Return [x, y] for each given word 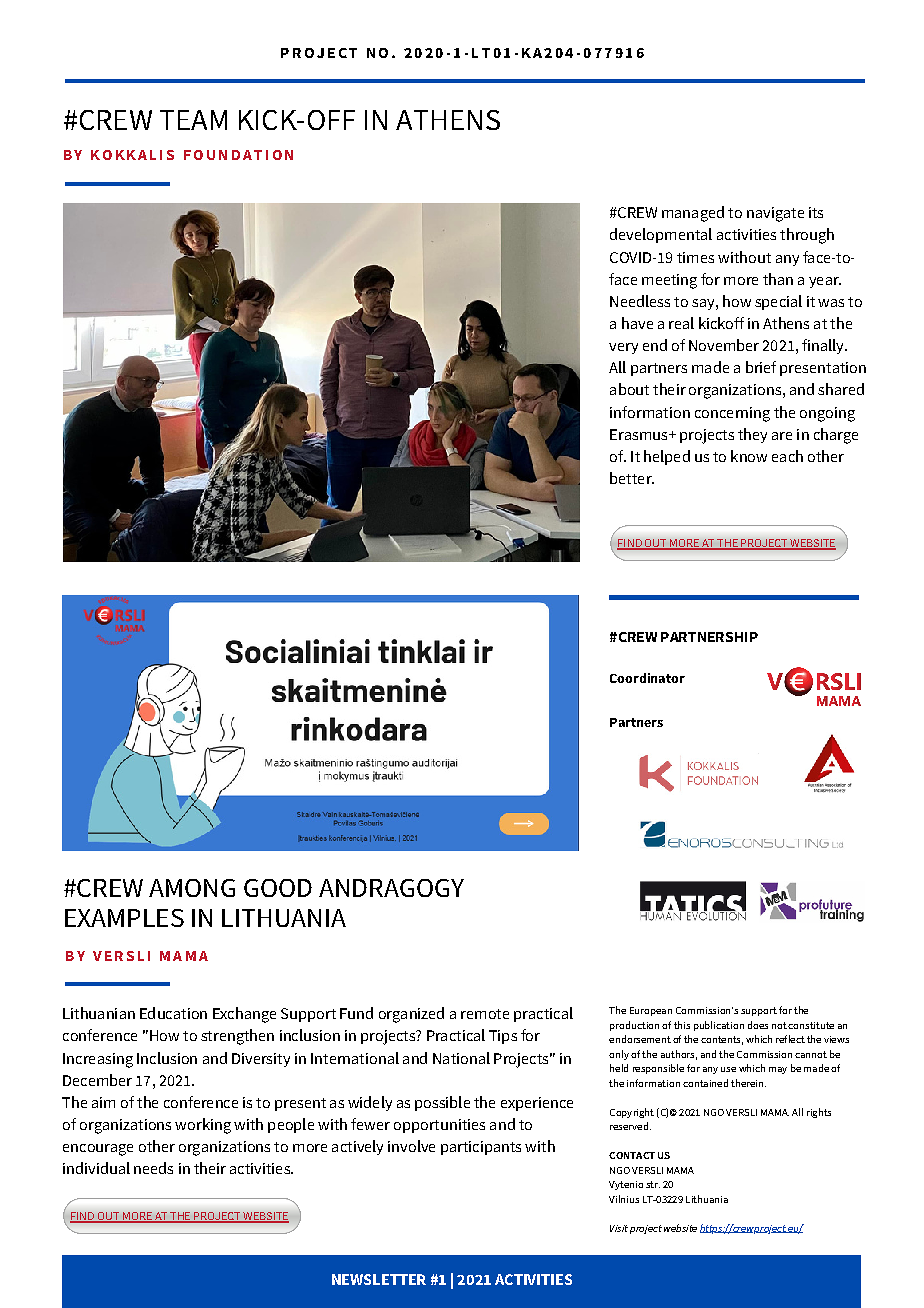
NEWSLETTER [379, 1279]
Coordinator [647, 678]
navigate [775, 214]
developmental [661, 235]
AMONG [192, 888]
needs [153, 1168]
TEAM [193, 120]
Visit [619, 1228]
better [632, 478]
